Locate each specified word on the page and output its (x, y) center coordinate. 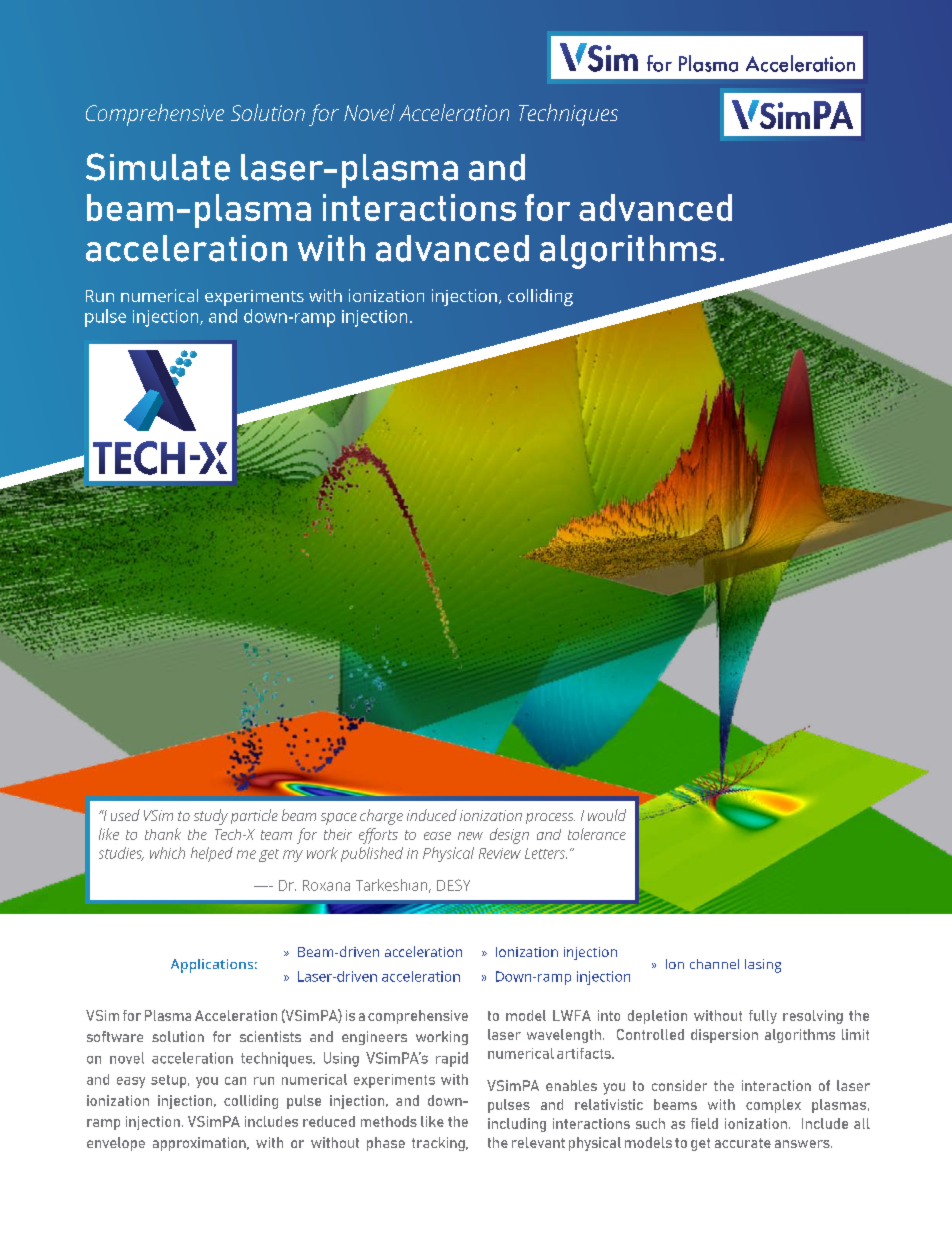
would (607, 815)
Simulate (158, 167)
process (550, 818)
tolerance (597, 834)
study (211, 817)
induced (432, 815)
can (235, 1081)
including (517, 1125)
